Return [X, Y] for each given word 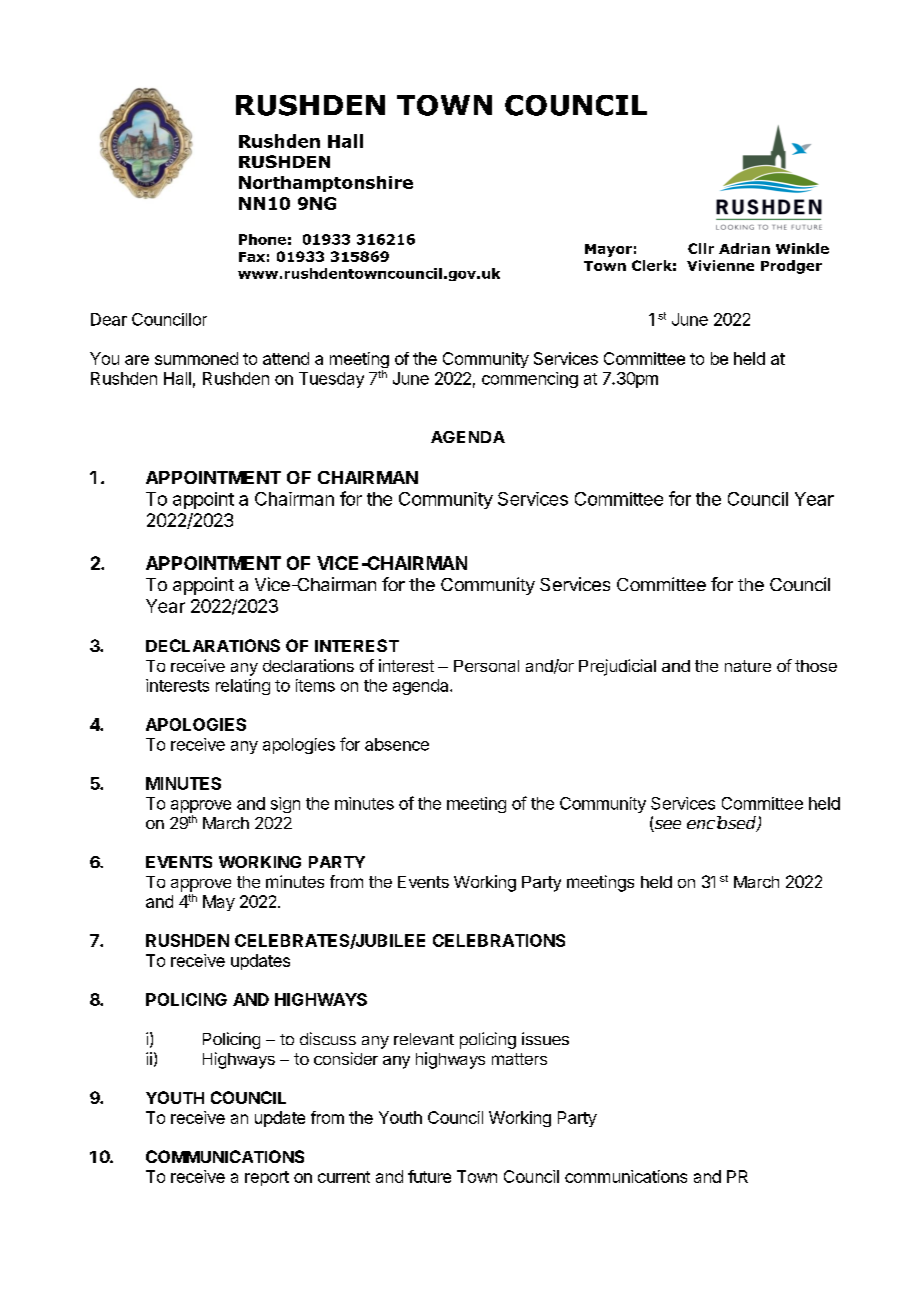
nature [748, 666]
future [429, 1176]
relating [243, 687]
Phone [262, 239]
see [667, 826]
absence [397, 744]
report [267, 1178]
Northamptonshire [326, 184]
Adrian [744, 248]
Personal [486, 666]
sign [285, 805]
